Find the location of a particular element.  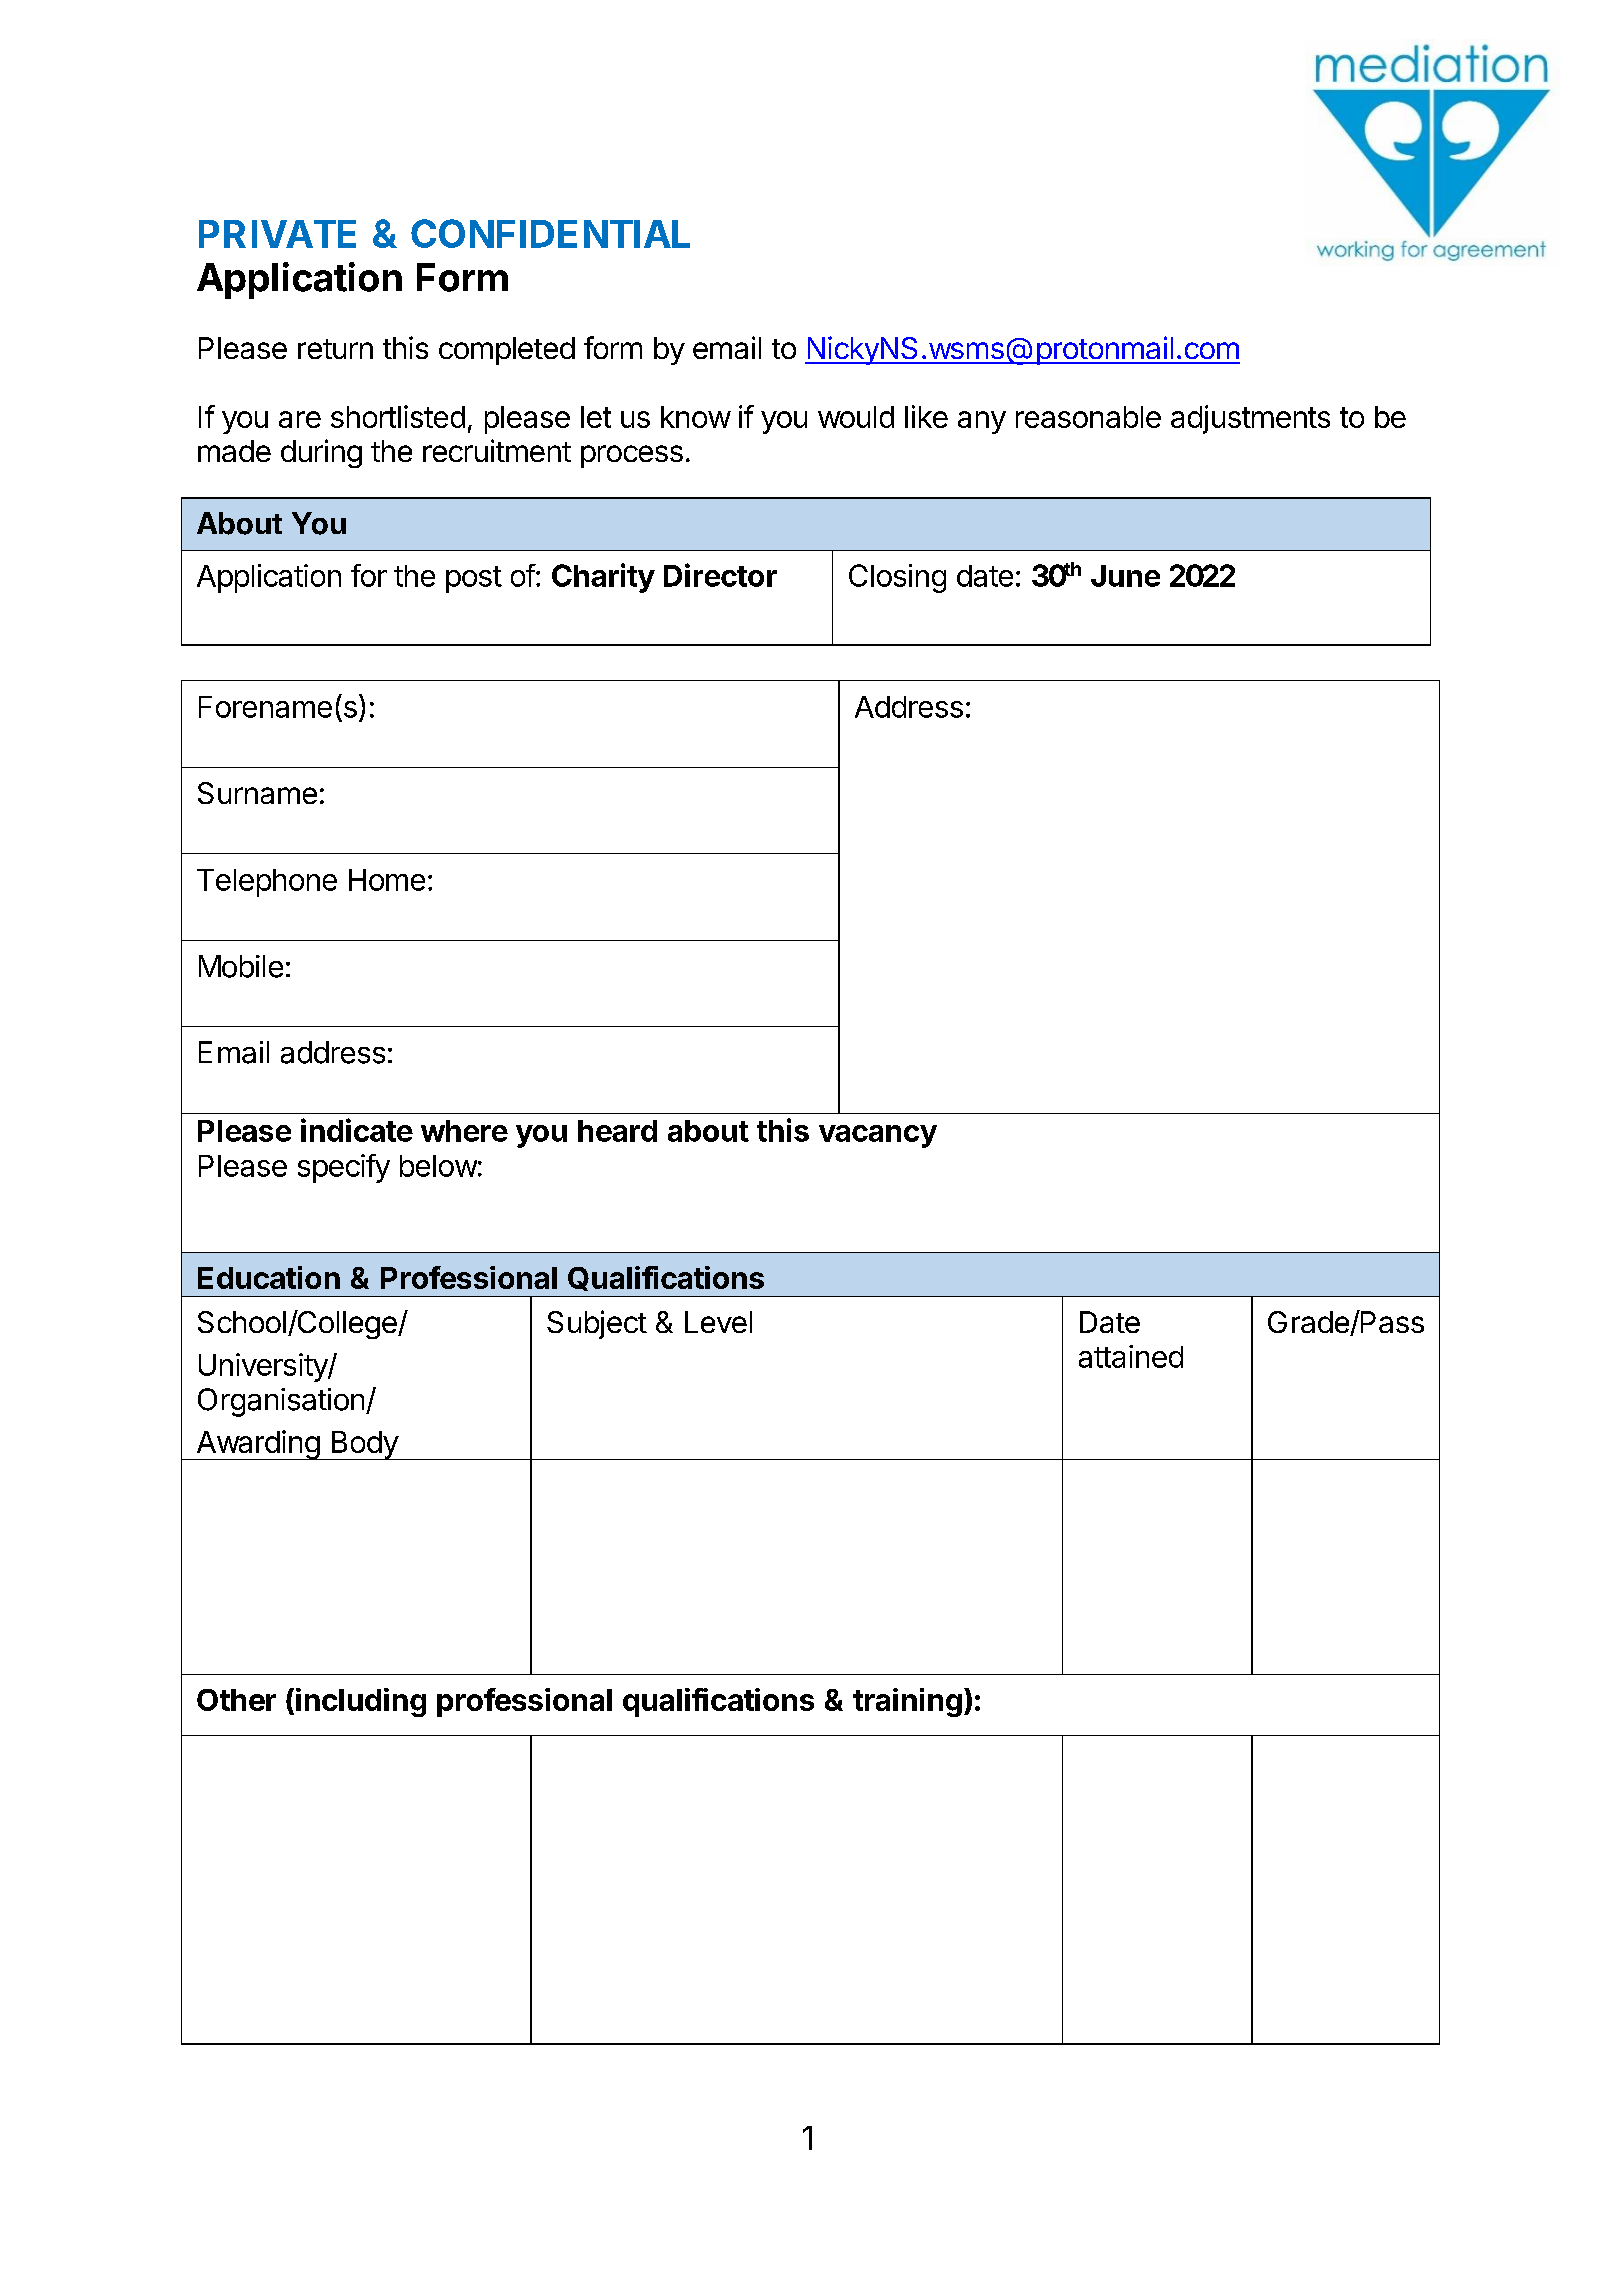

vacancy is located at coordinates (878, 1136).
